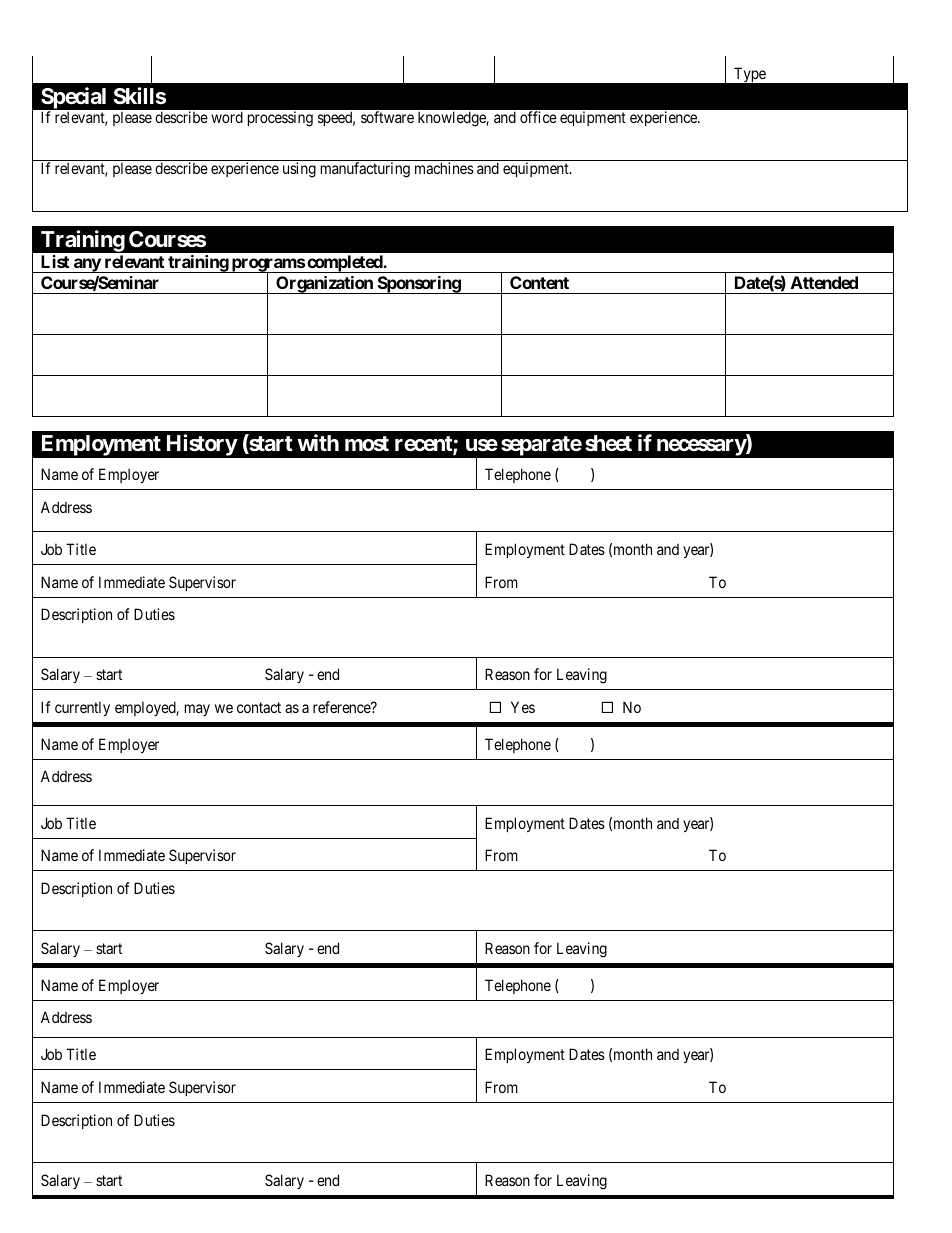 Image resolution: width=952 pixels, height=1233 pixels. What do you see at coordinates (86, 265) in the image?
I see `any` at bounding box center [86, 265].
